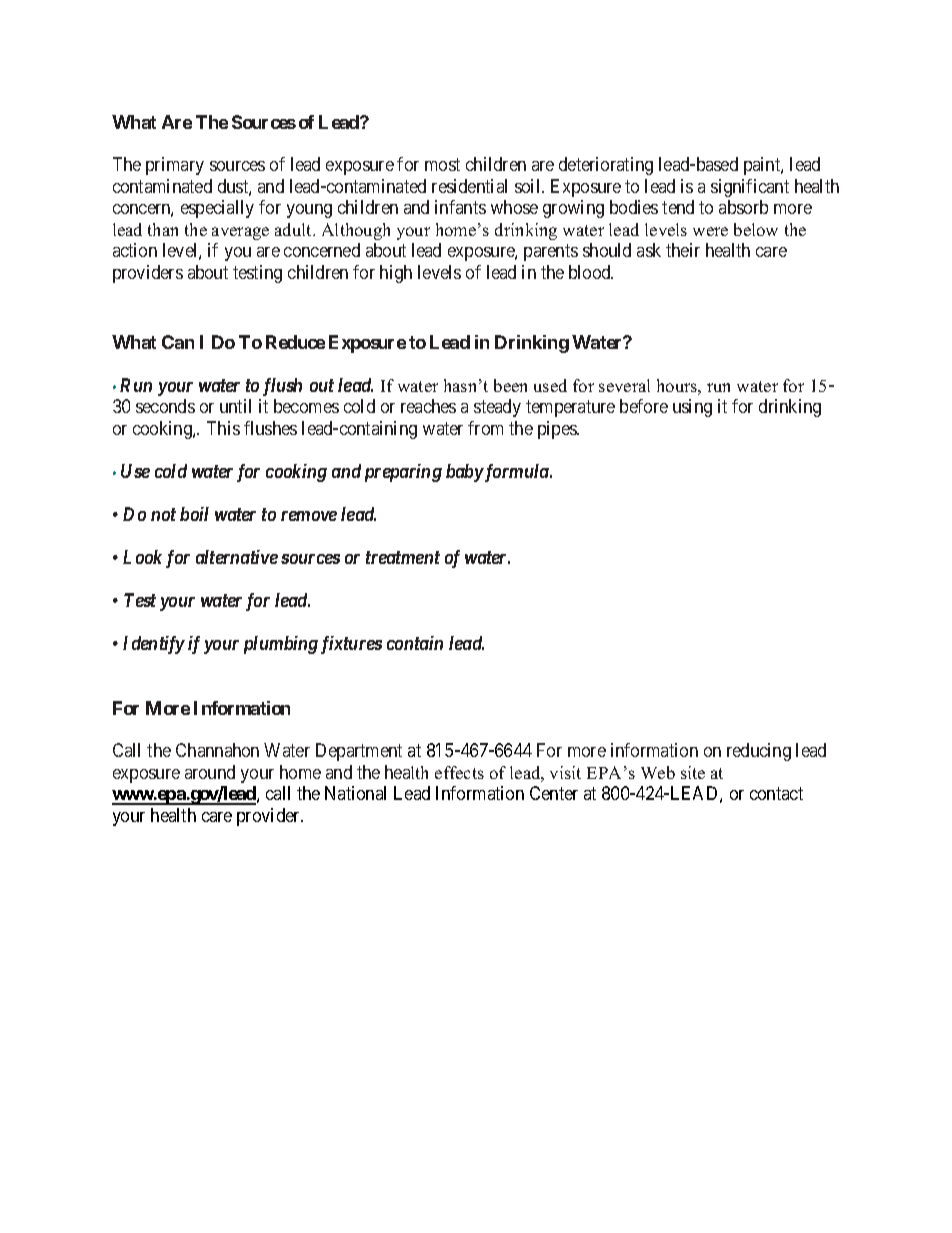 Image resolution: width=952 pixels, height=1233 pixels. What do you see at coordinates (692, 408) in the document?
I see `using` at bounding box center [692, 408].
